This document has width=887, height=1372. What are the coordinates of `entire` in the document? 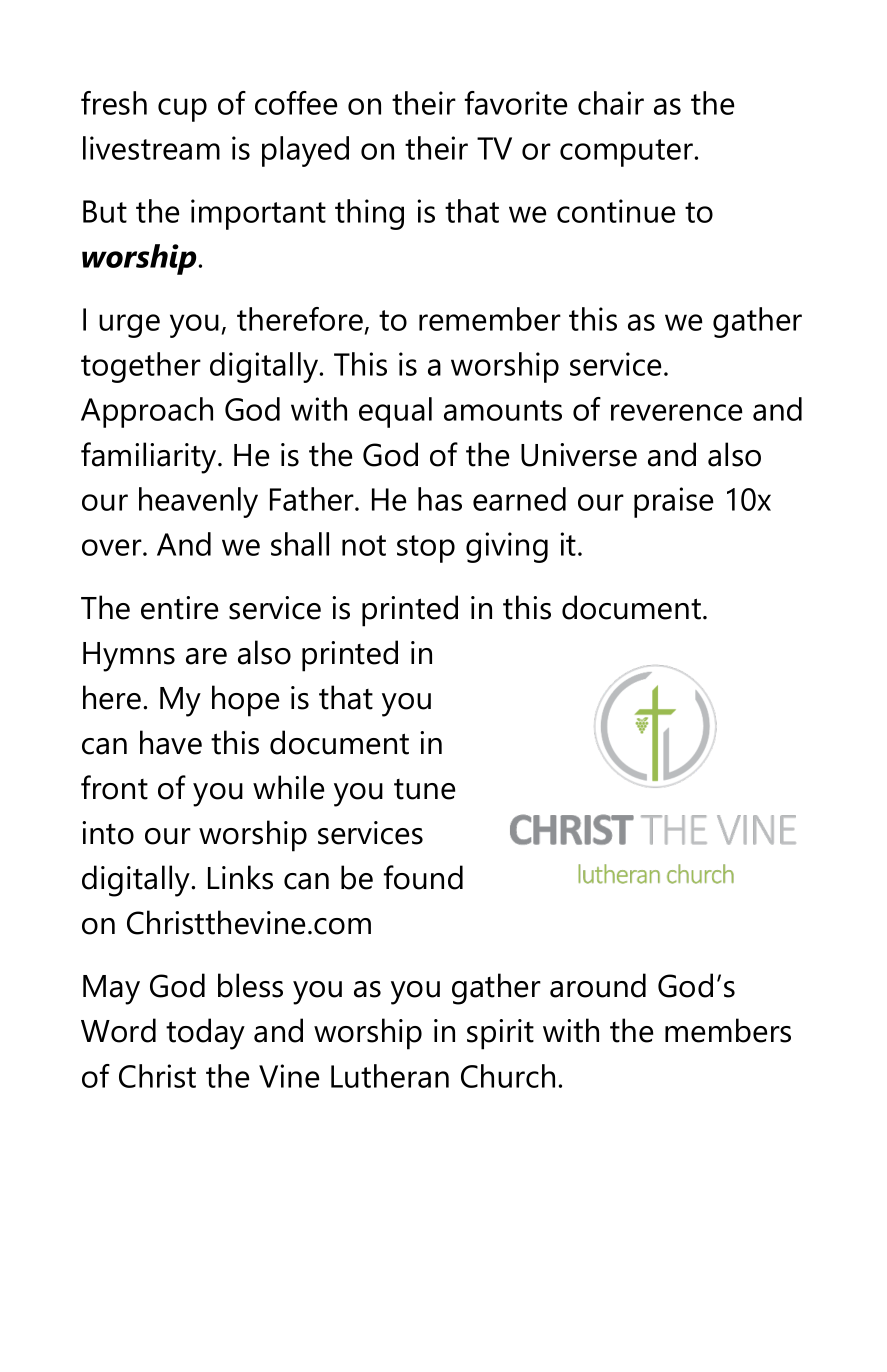 It's located at (179, 608).
